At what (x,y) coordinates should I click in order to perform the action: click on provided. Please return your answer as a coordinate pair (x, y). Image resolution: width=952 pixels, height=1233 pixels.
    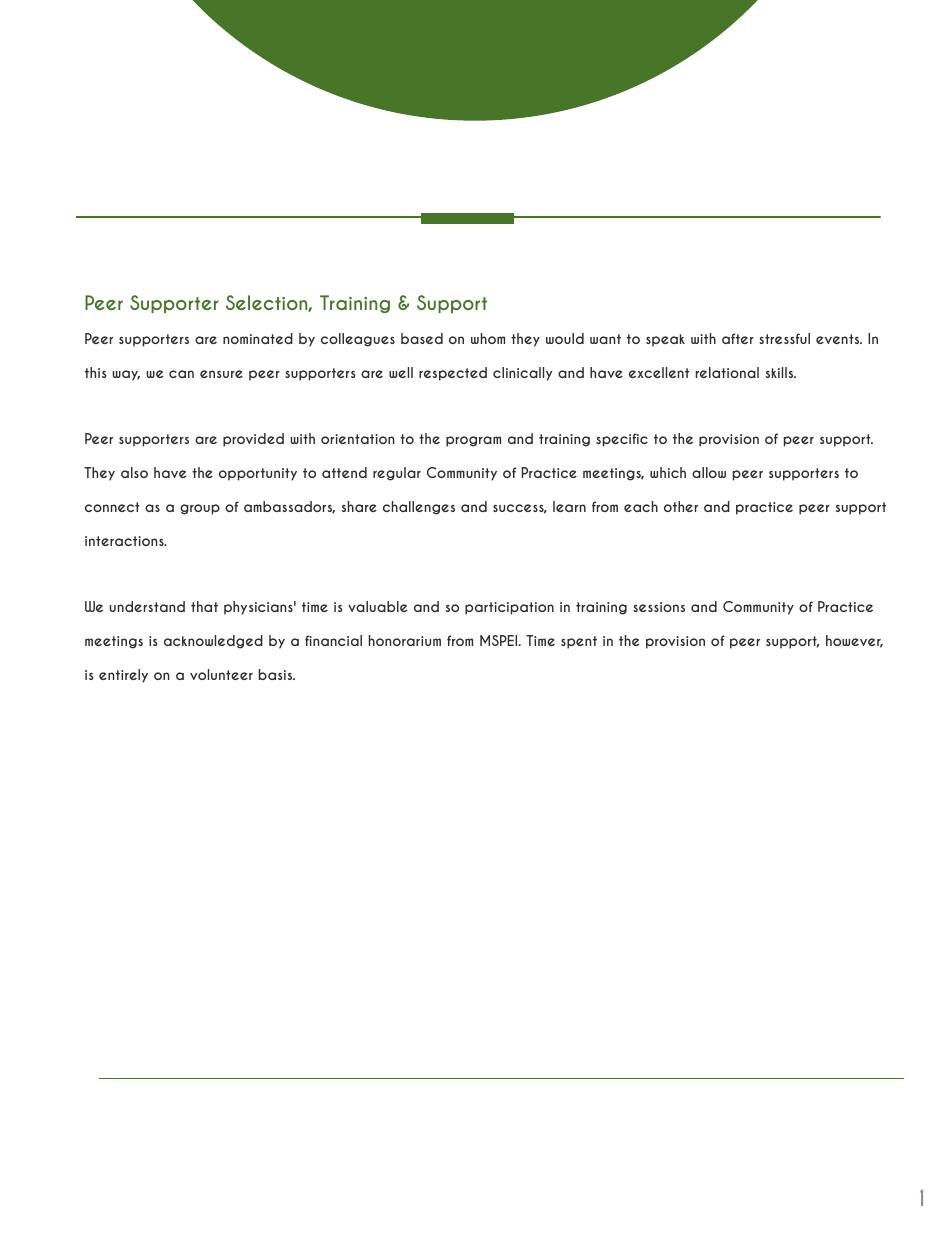
    Looking at the image, I should click on (253, 440).
